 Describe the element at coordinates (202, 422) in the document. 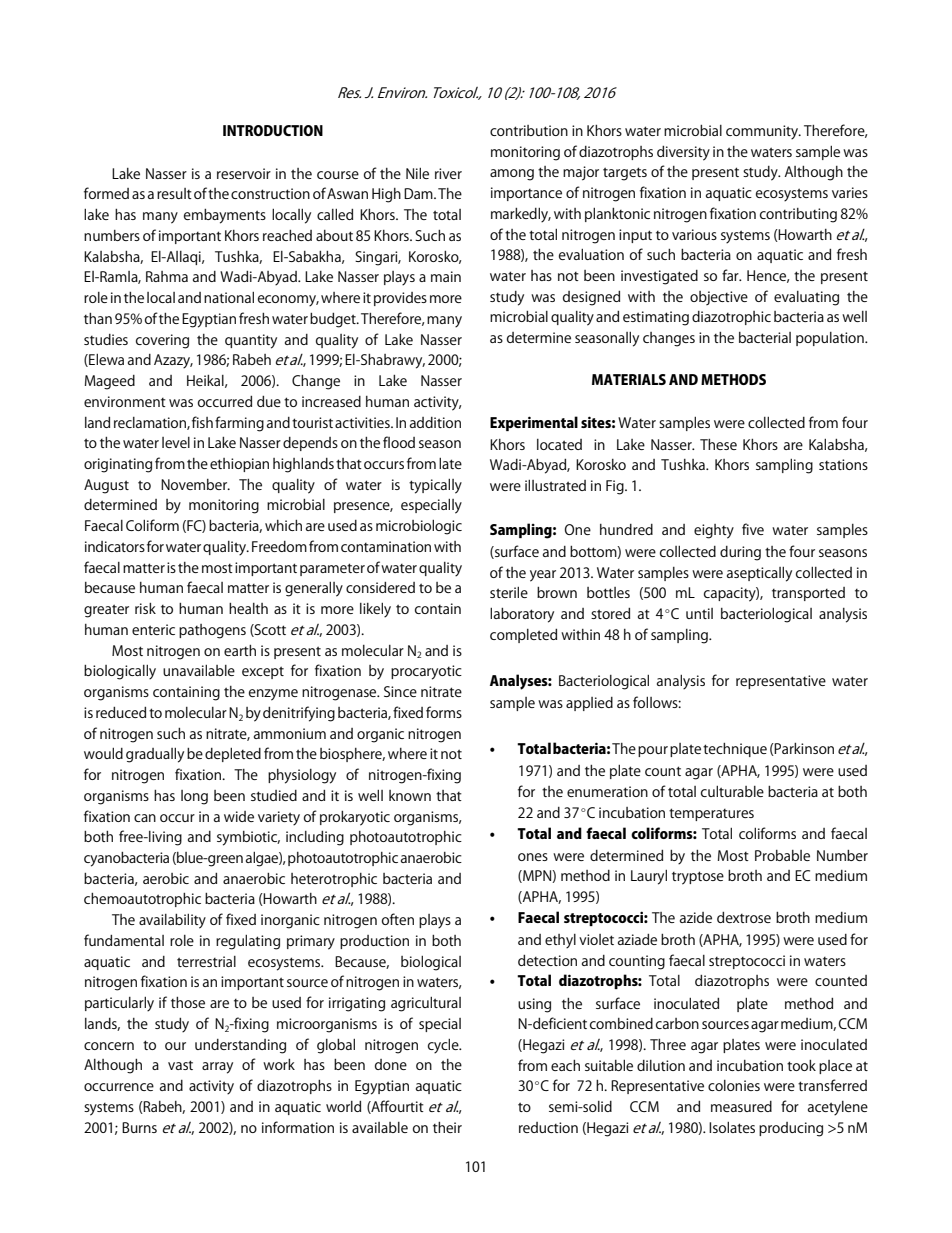

I see `fish` at that location.
